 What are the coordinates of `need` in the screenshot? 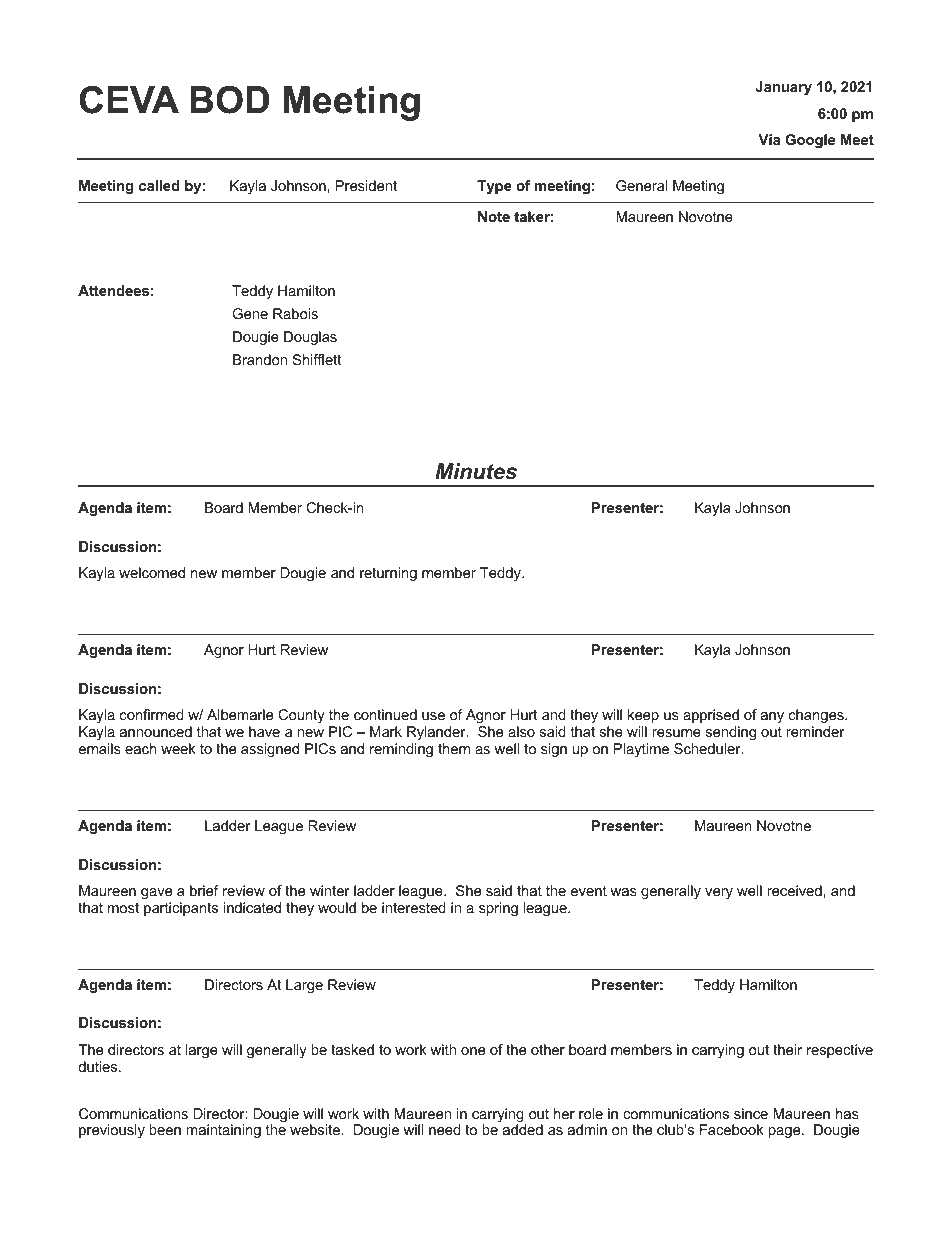 It's located at (445, 1129).
